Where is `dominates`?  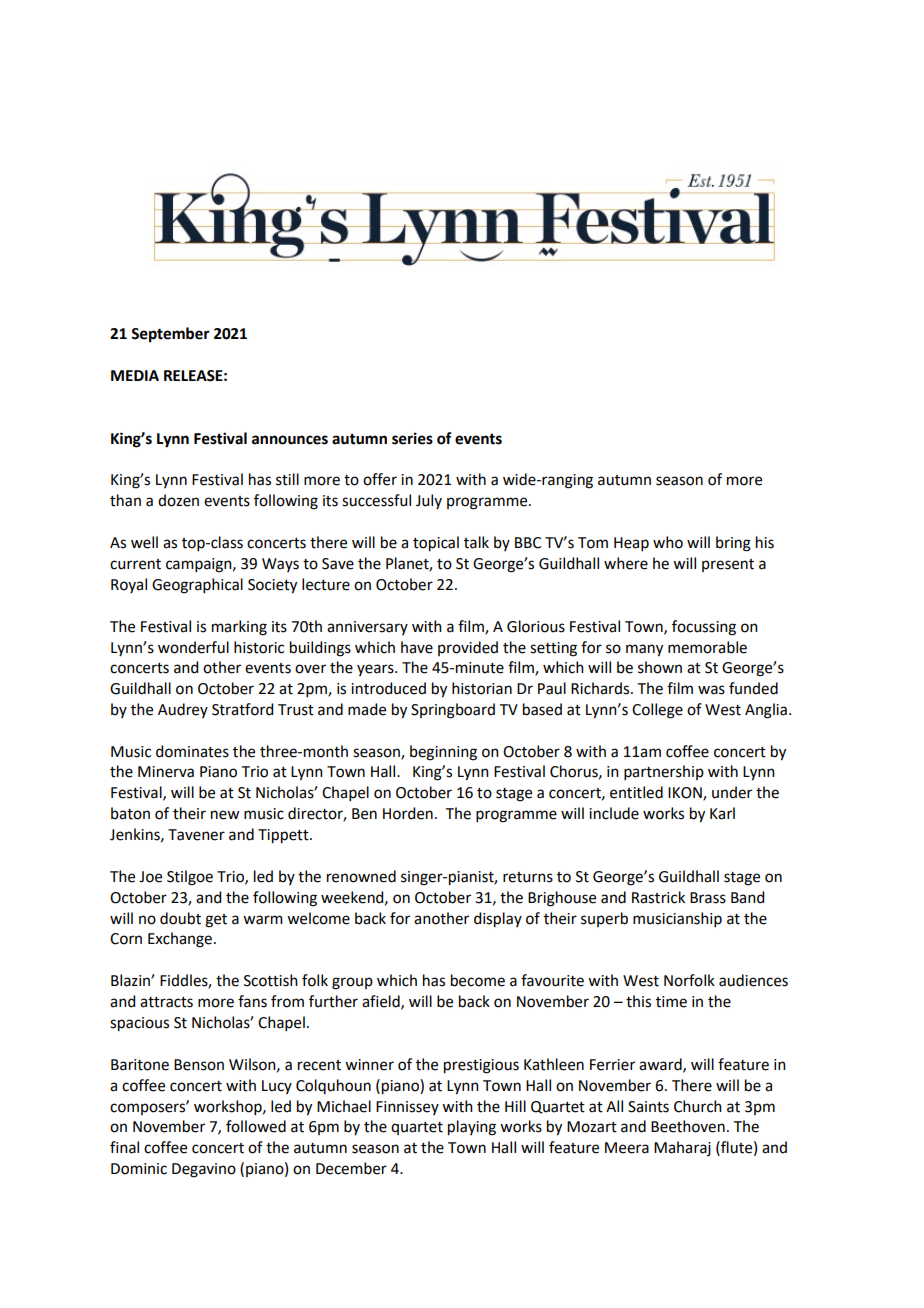
dominates is located at coordinates (192, 751).
